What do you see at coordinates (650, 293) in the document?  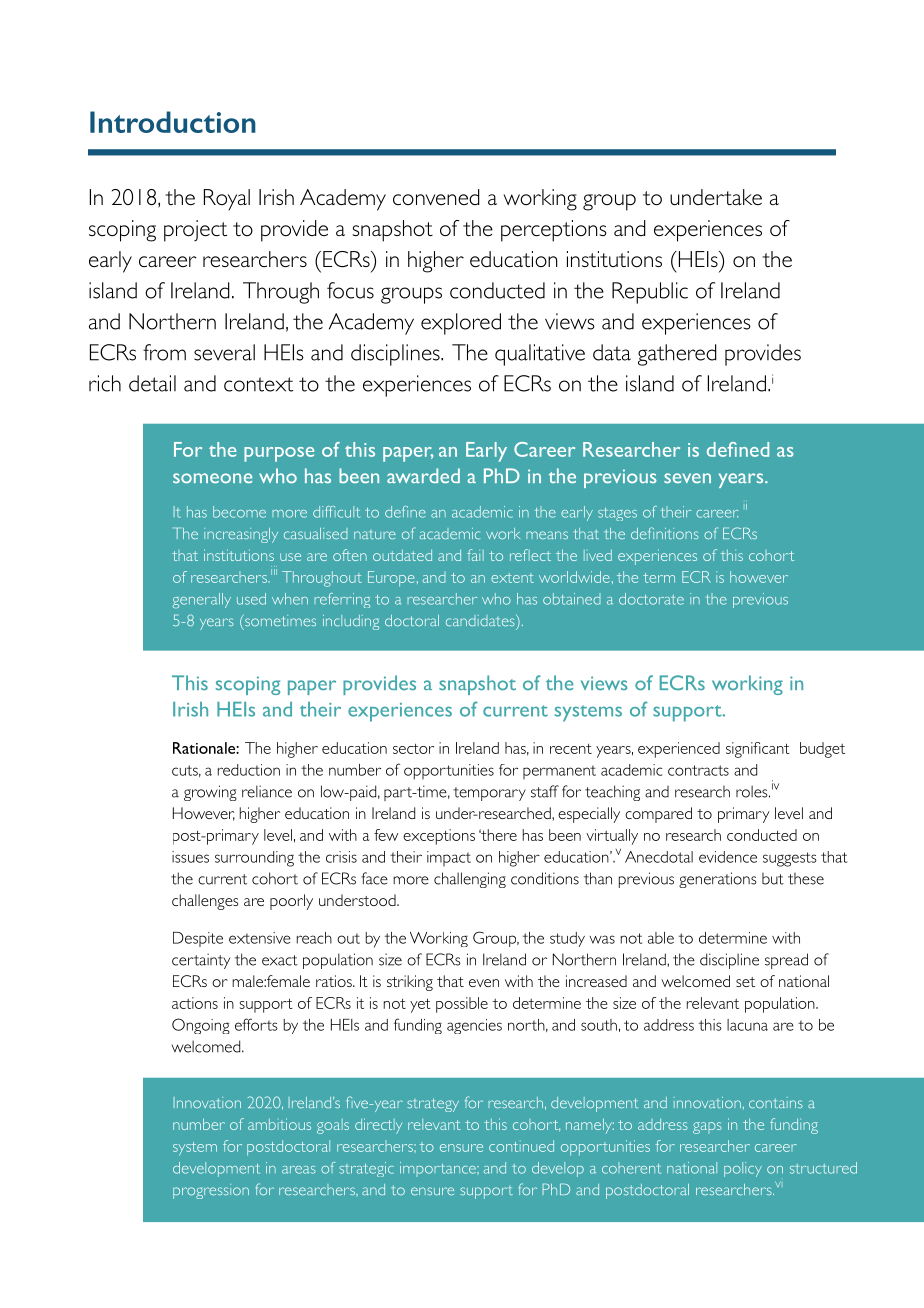 I see `Republic` at bounding box center [650, 293].
